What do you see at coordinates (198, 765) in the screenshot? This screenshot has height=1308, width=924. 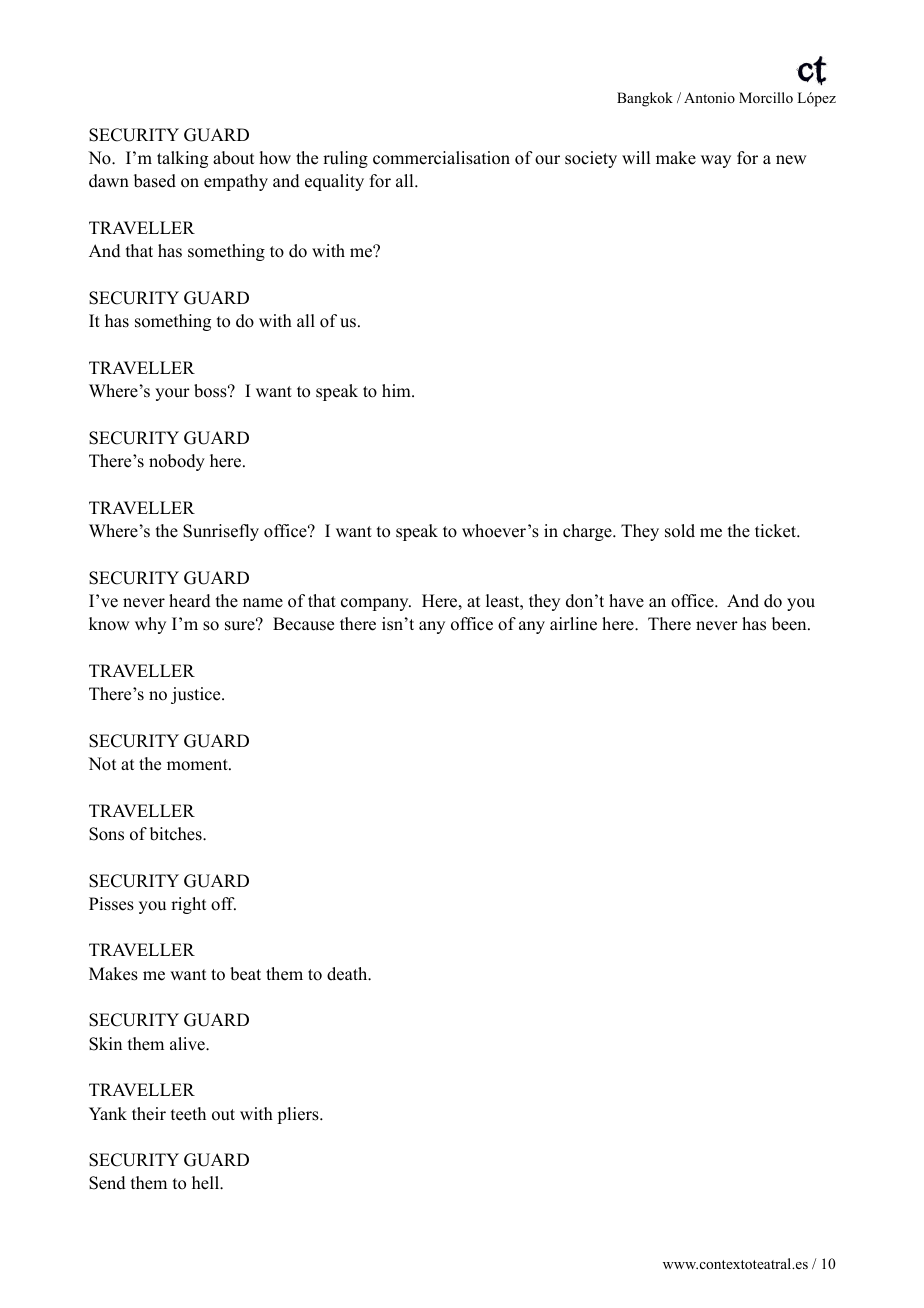 I see `moment` at bounding box center [198, 765].
